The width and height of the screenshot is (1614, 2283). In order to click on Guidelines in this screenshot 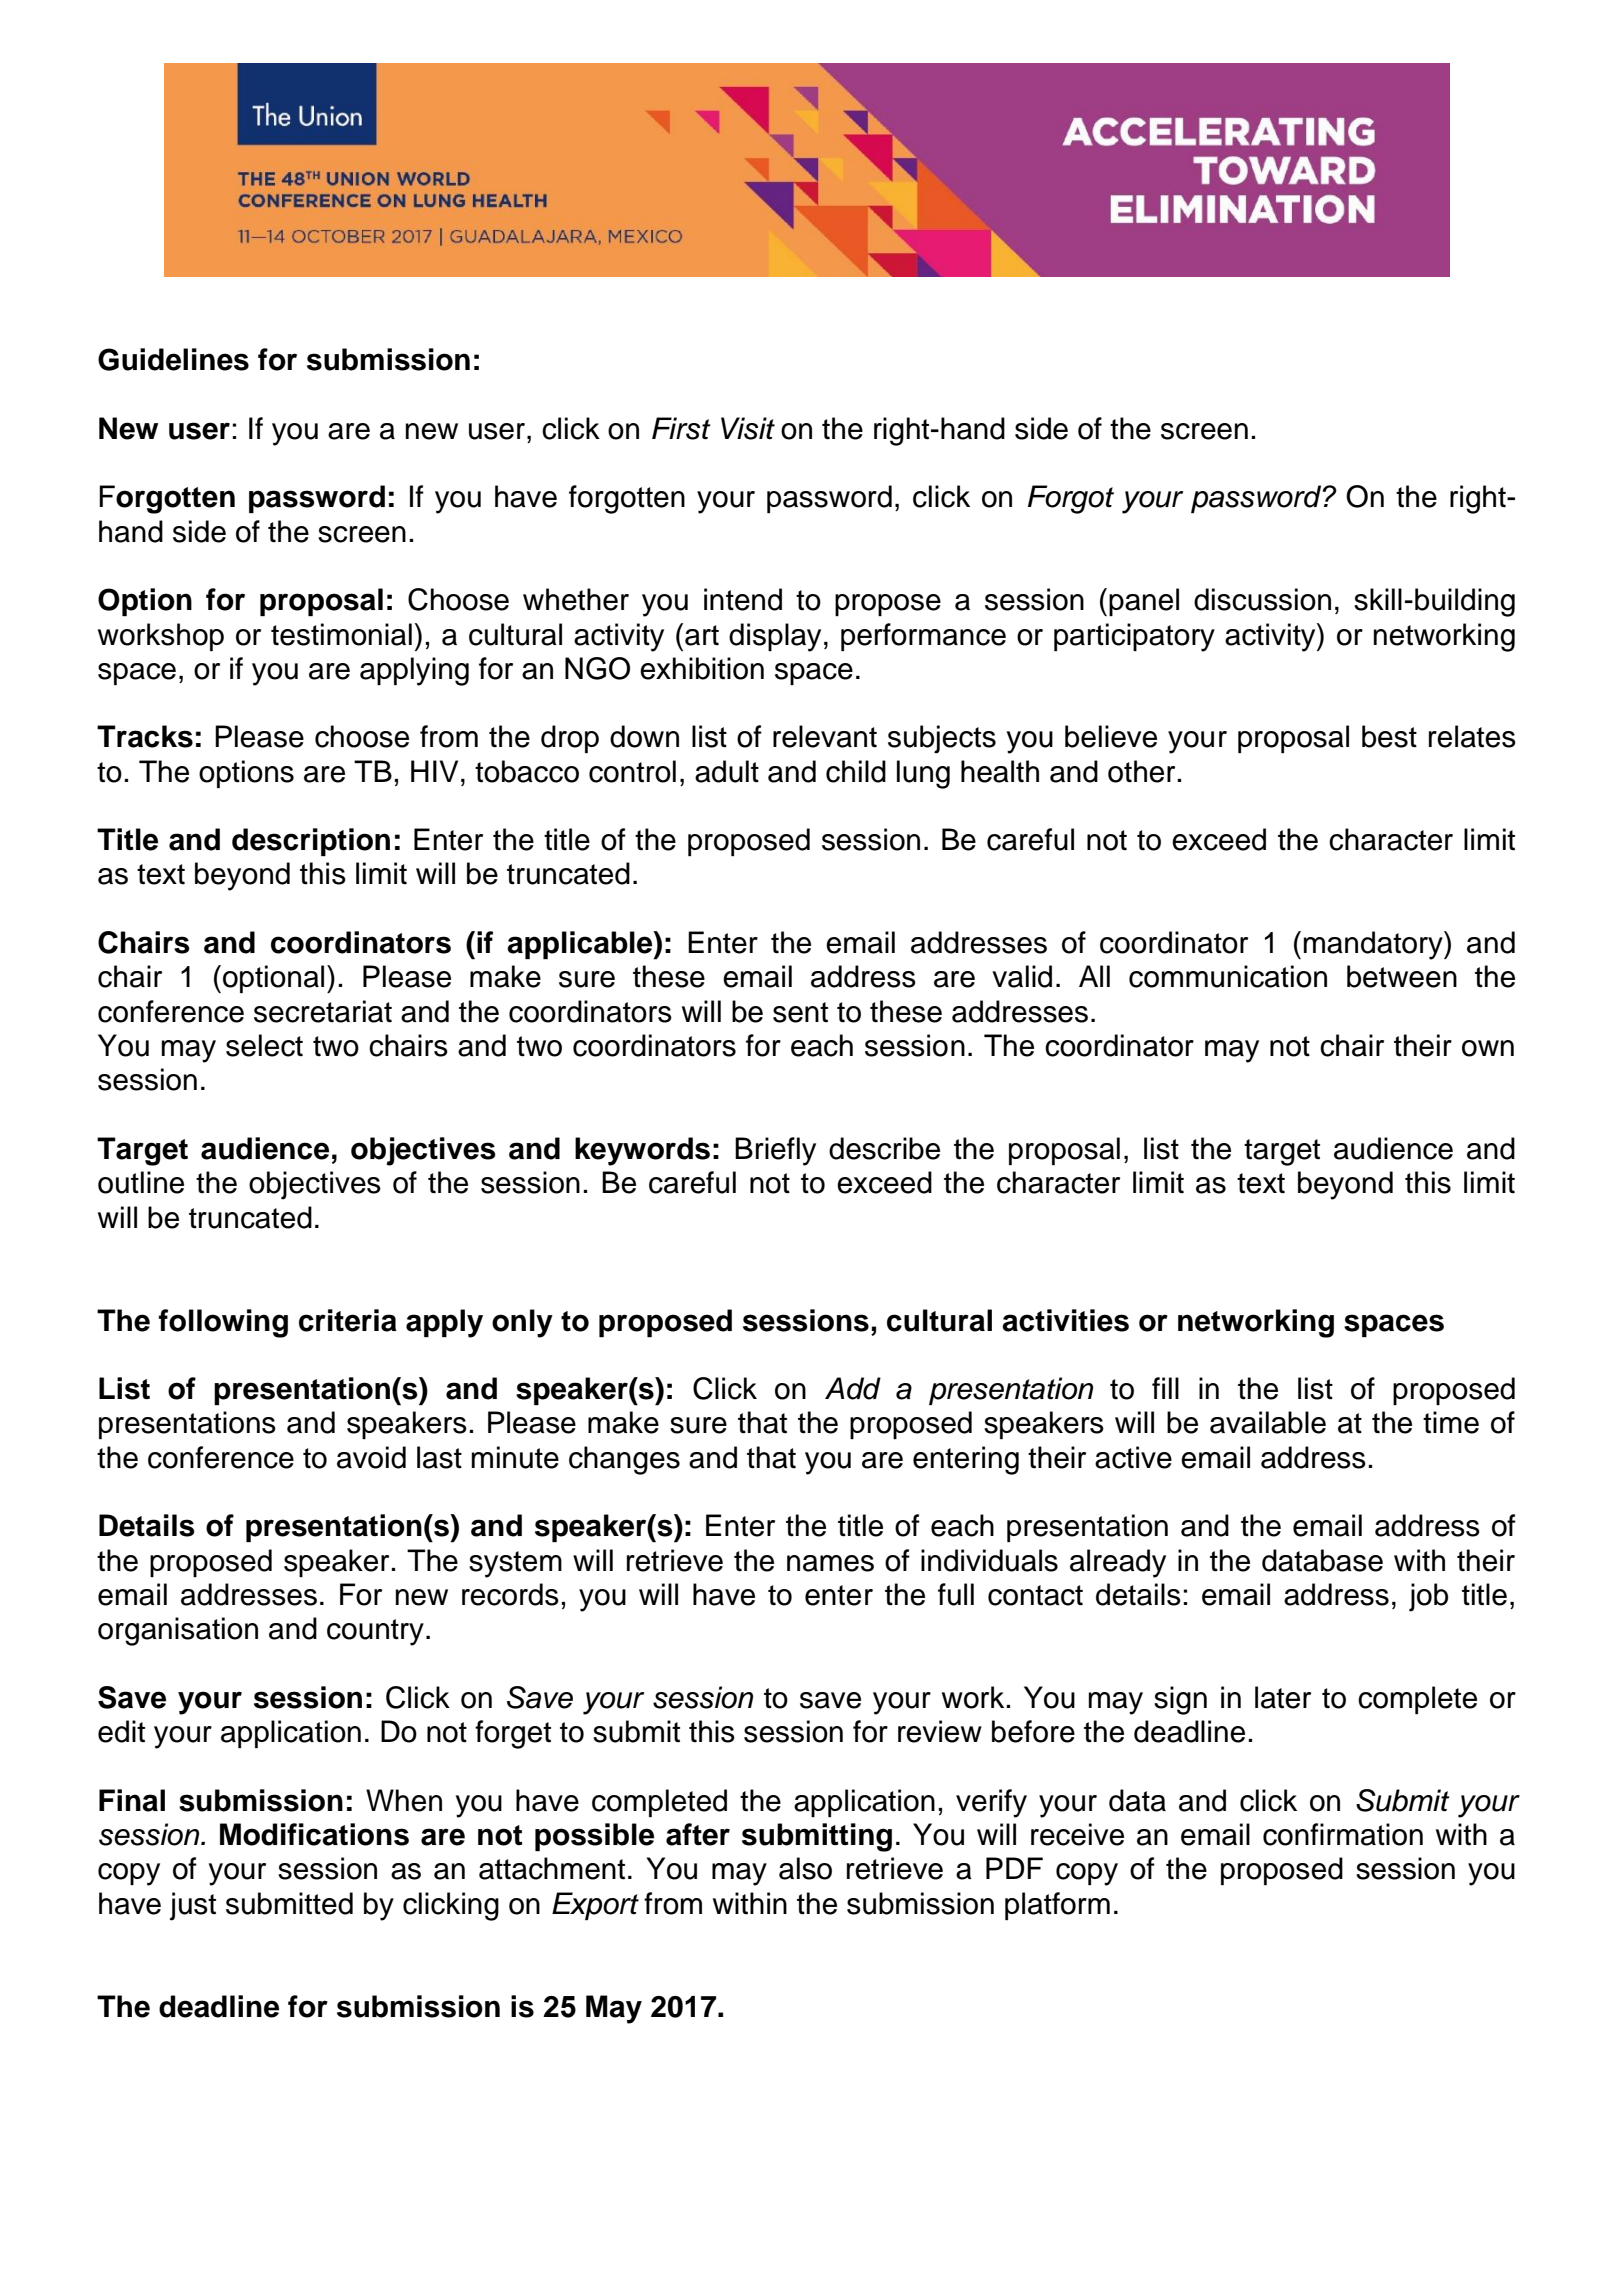, I will do `click(173, 359)`.
